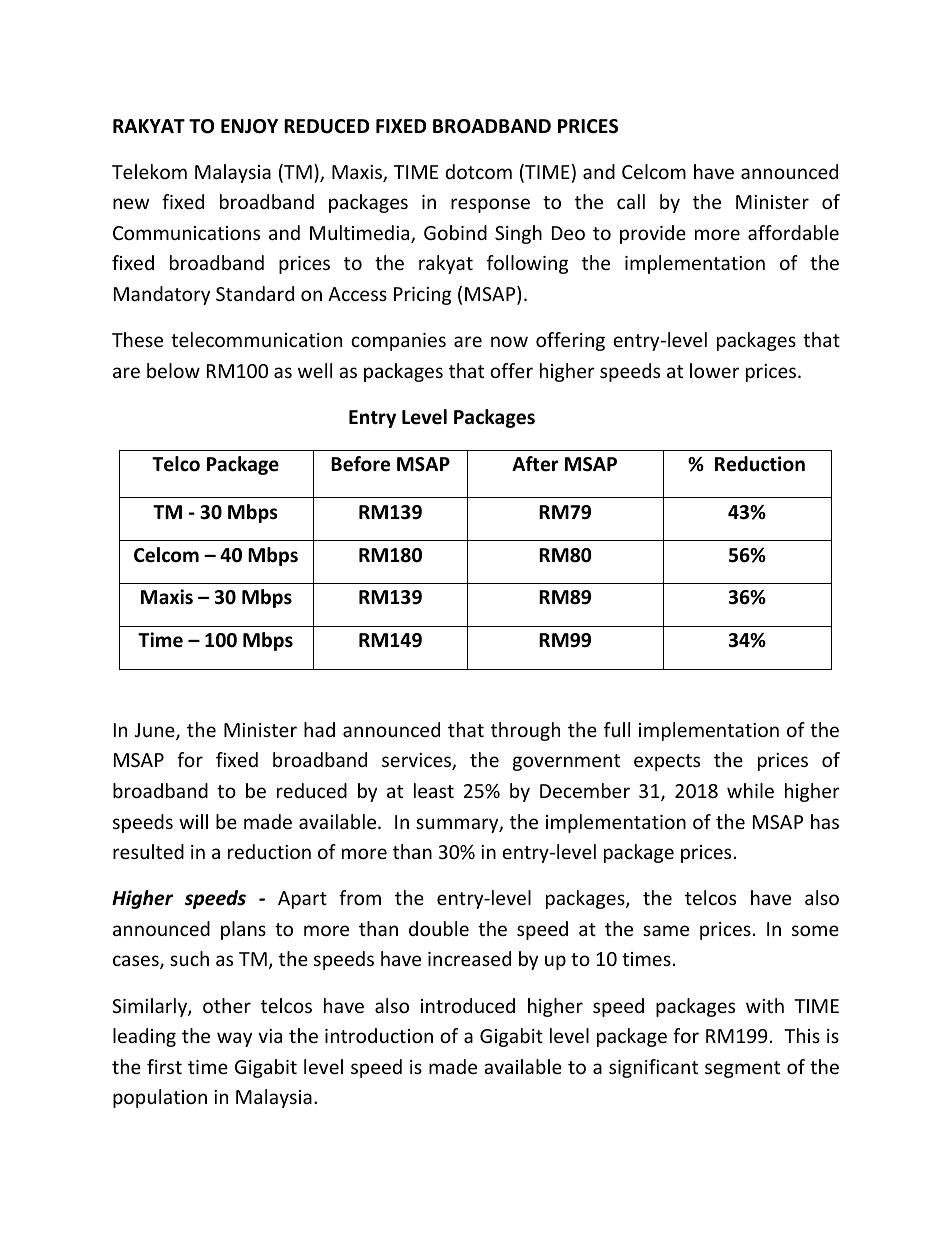 This image has height=1233, width=952. Describe the element at coordinates (750, 790) in the image. I see `while` at that location.
